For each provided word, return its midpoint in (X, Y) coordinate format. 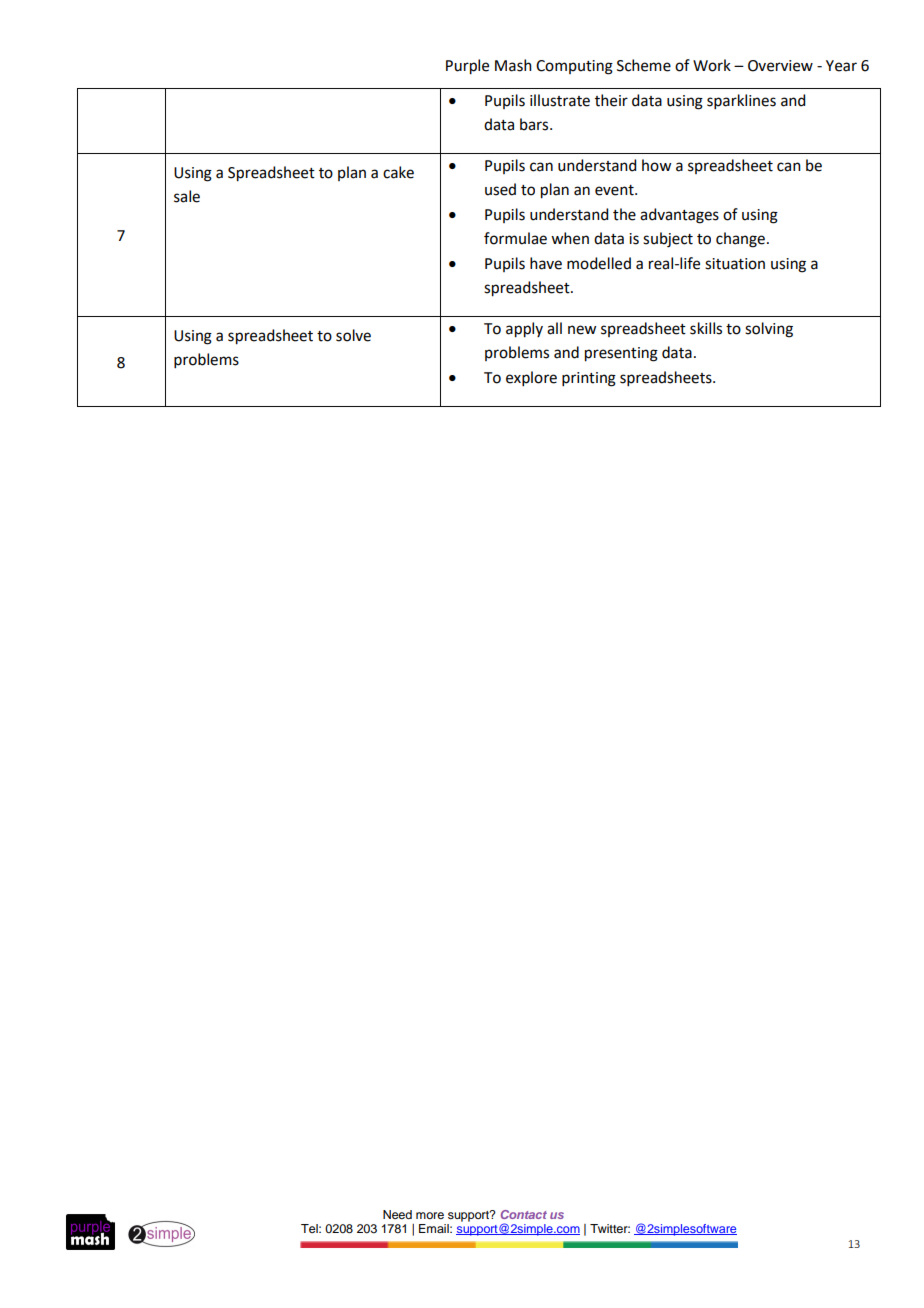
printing (589, 379)
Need (397, 1214)
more (430, 1215)
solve (353, 335)
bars (535, 124)
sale (187, 196)
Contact (524, 1214)
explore (531, 378)
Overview (780, 66)
